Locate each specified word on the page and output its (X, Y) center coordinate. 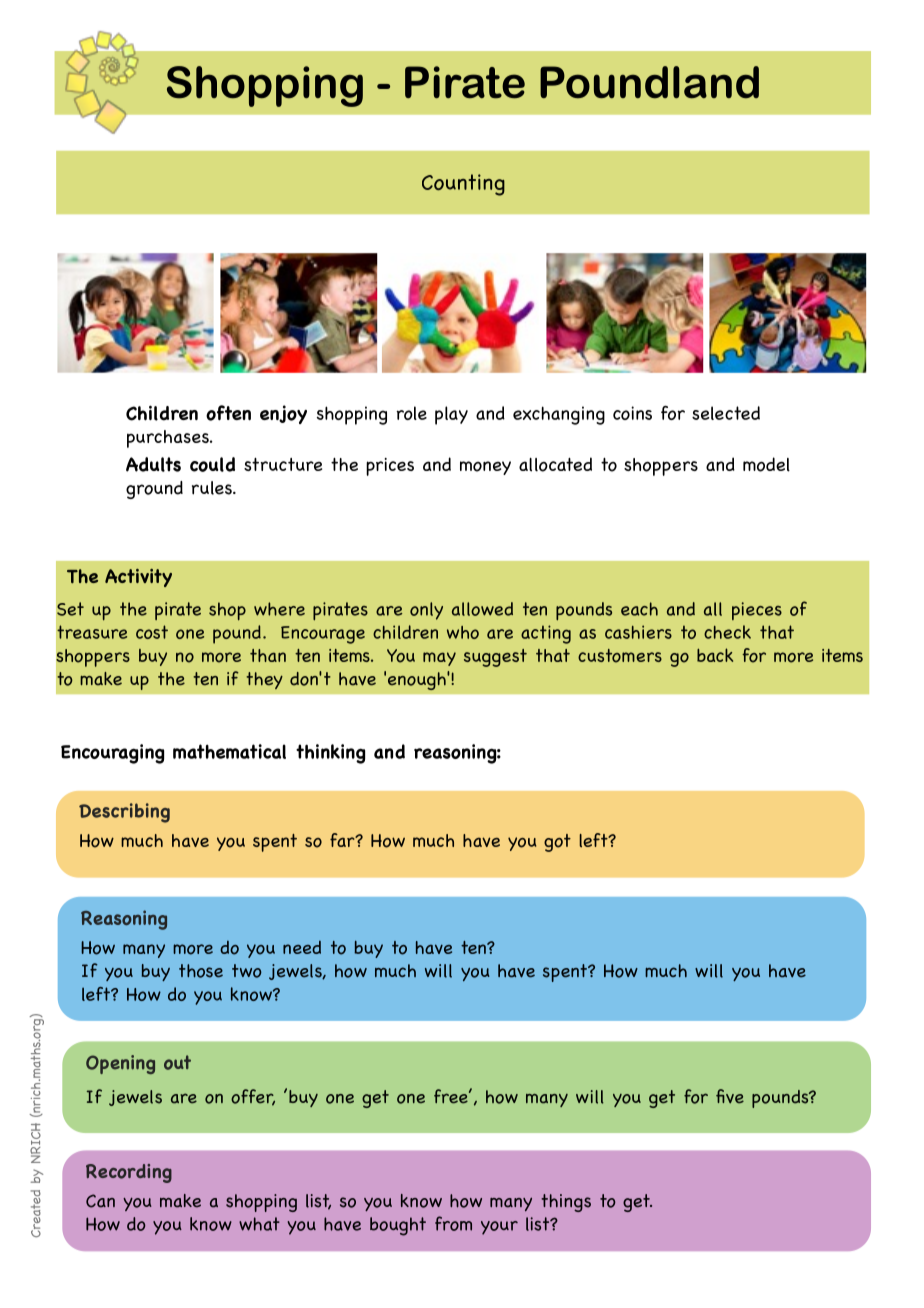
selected (726, 413)
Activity (138, 578)
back (715, 655)
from (453, 1223)
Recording (129, 1173)
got (557, 843)
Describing (124, 813)
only (426, 611)
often (228, 413)
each (639, 609)
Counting (463, 185)
